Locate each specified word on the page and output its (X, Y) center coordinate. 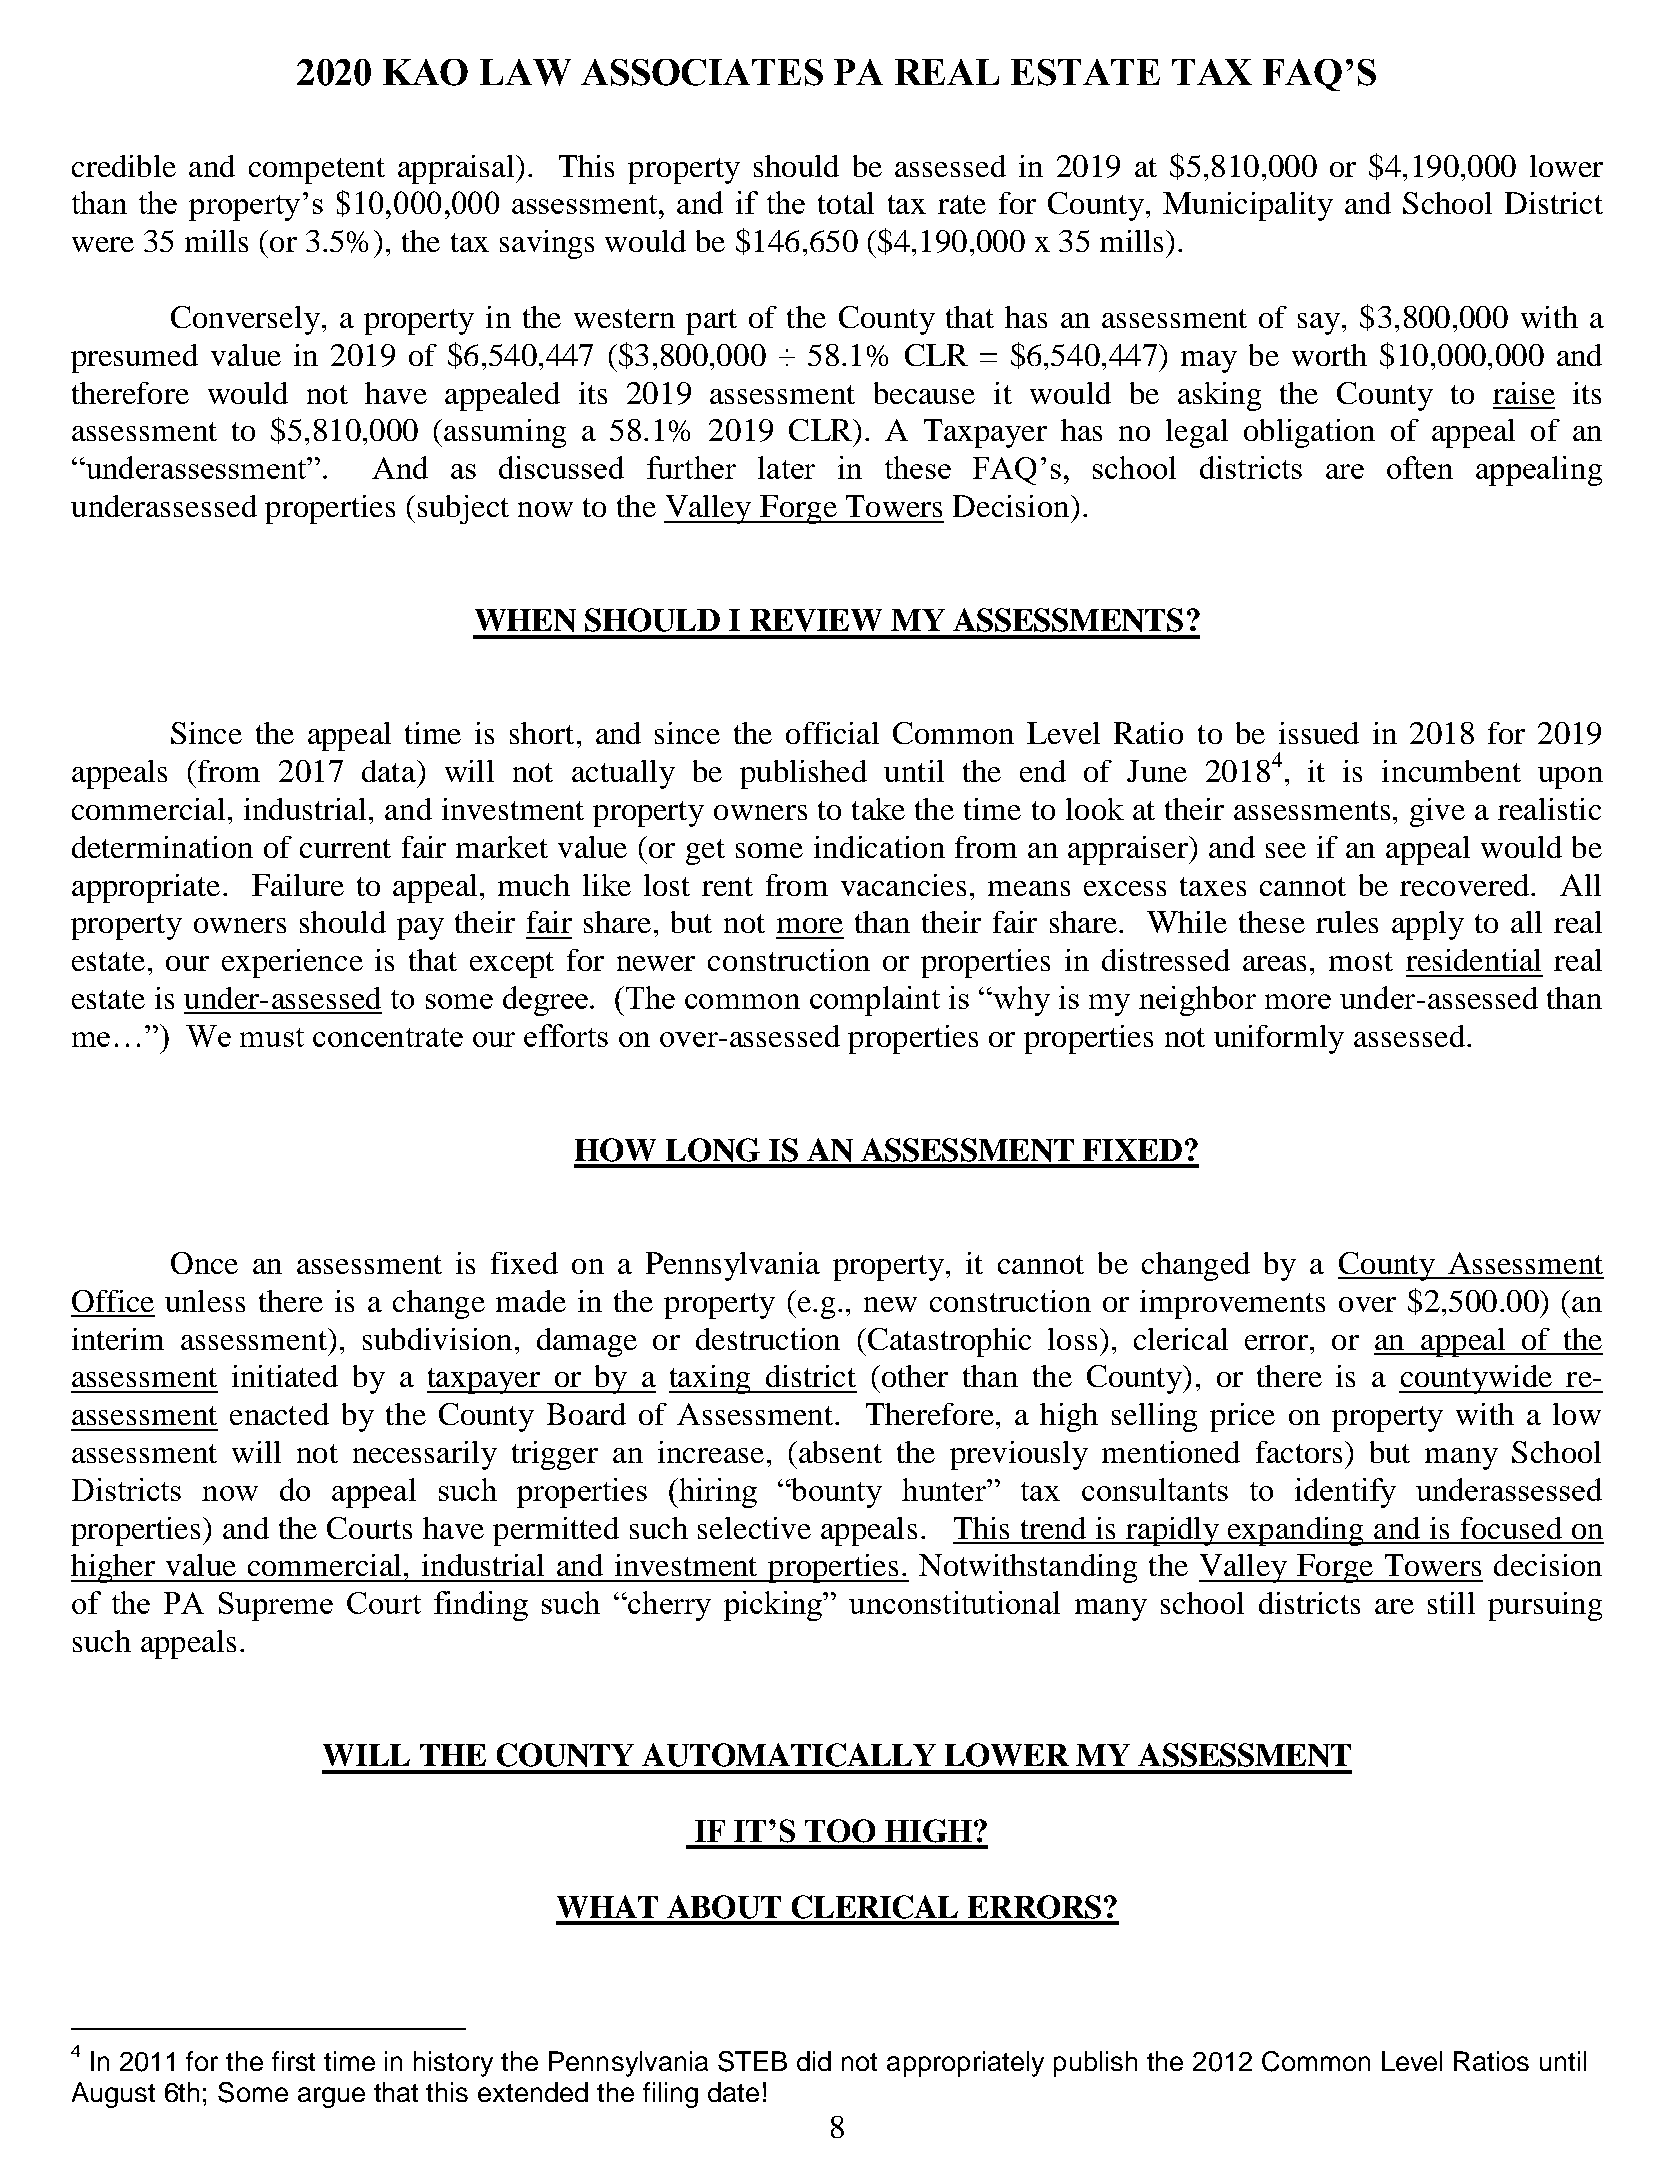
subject (463, 509)
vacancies (903, 885)
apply (1428, 925)
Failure (298, 885)
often (1420, 467)
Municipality (1248, 206)
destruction (768, 1339)
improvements (1232, 1304)
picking (774, 1606)
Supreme (276, 1606)
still (1451, 1603)
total (846, 203)
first (293, 2061)
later (786, 467)
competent (317, 171)
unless (205, 1301)
